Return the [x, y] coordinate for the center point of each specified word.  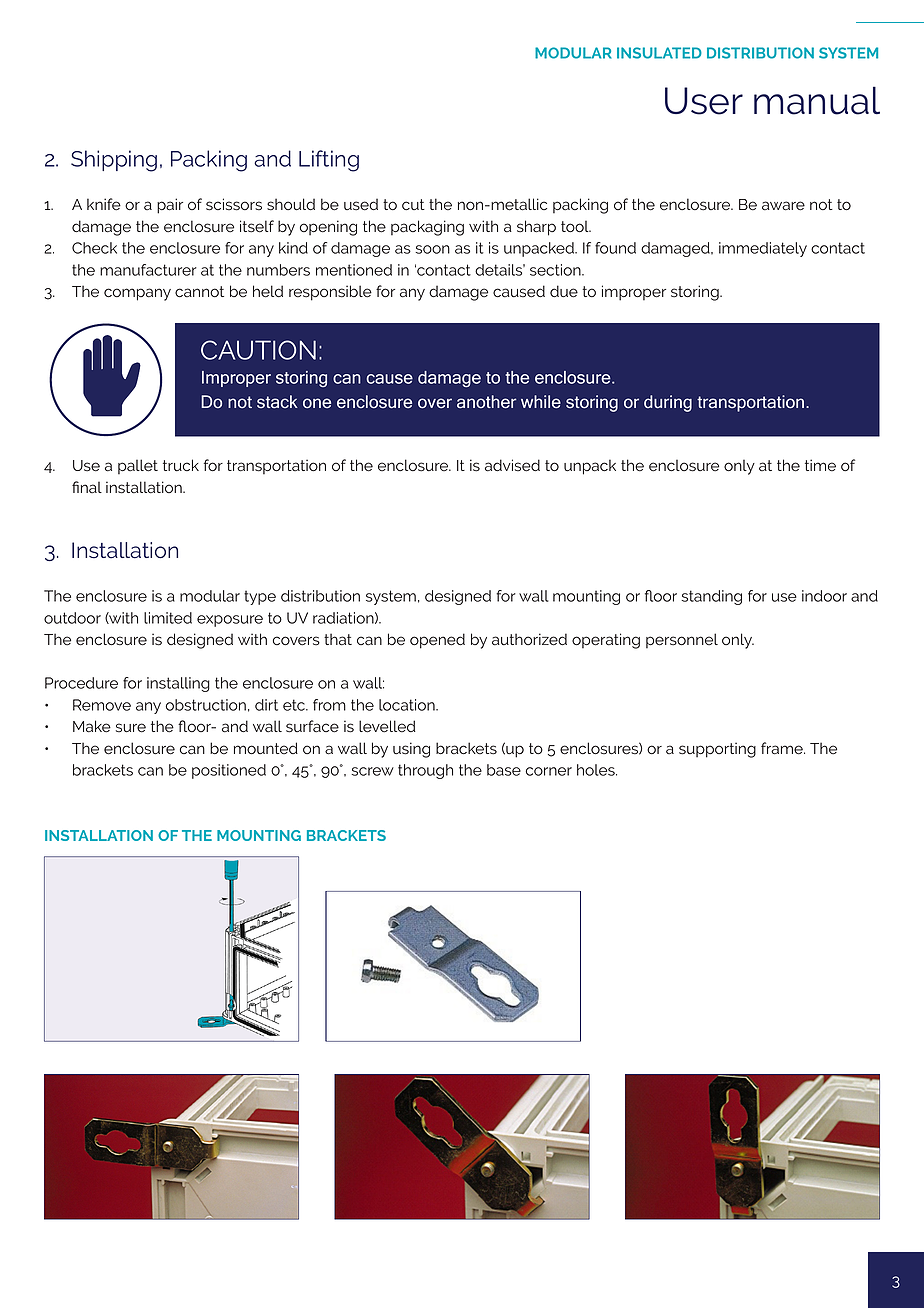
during [668, 403]
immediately [763, 249]
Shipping [114, 161]
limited [168, 618]
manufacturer [148, 270]
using [411, 750]
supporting [717, 750]
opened [437, 641]
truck [181, 465]
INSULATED [659, 53]
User [704, 101]
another [486, 402]
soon [433, 249]
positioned [229, 771]
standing [712, 597]
